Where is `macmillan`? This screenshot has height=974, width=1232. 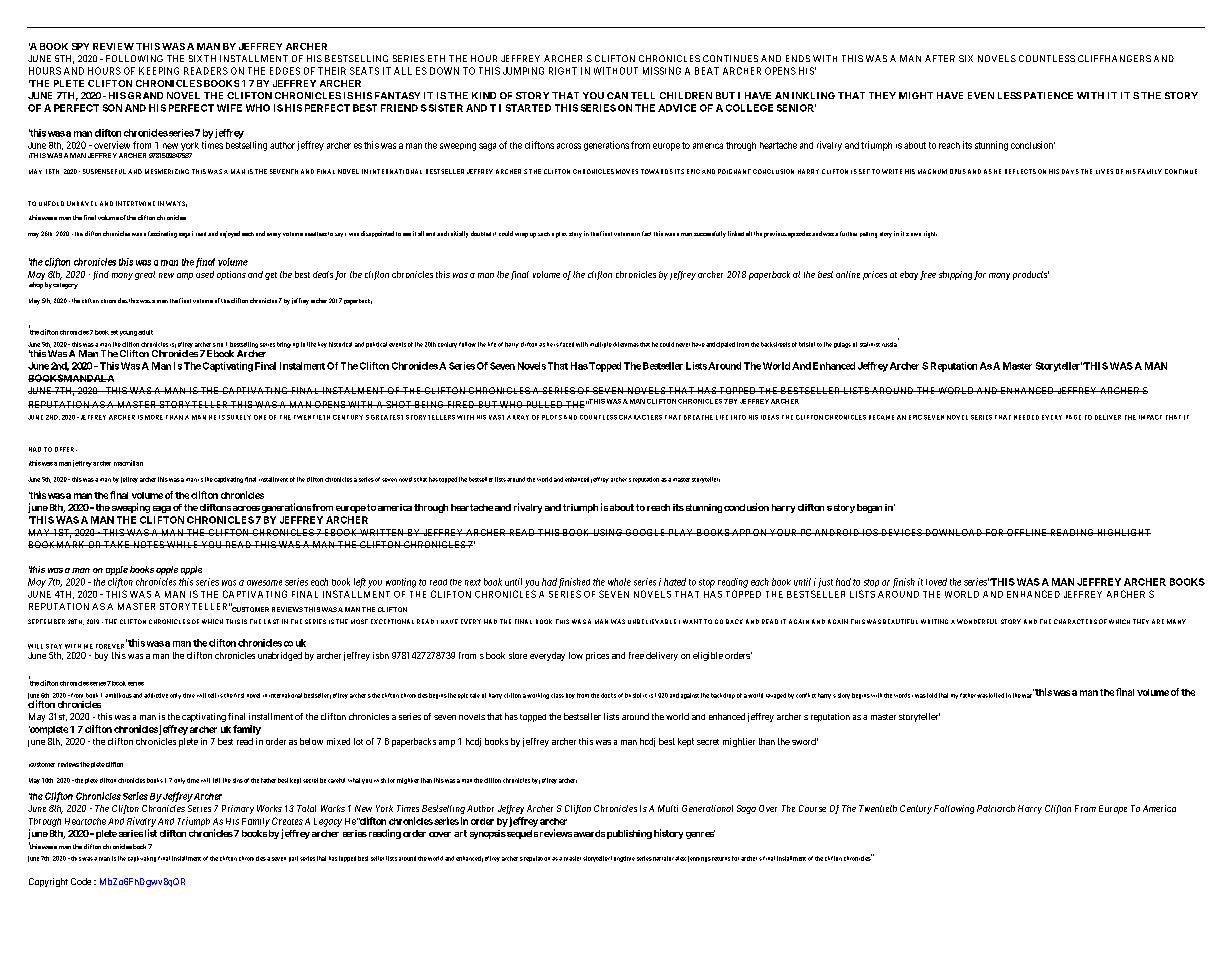 macmillan is located at coordinates (128, 463).
